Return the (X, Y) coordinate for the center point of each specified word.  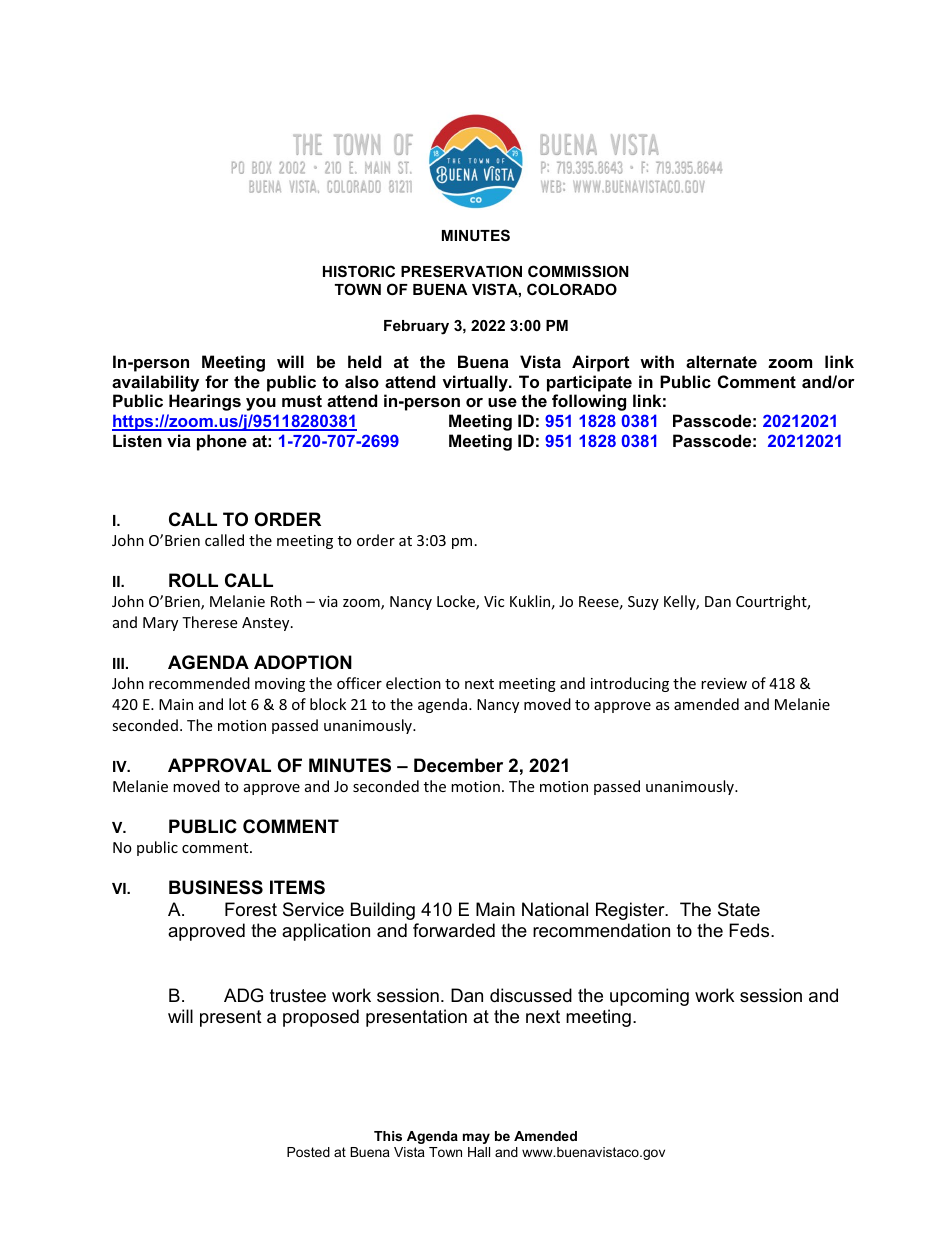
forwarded (454, 930)
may (476, 1138)
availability (155, 383)
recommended (199, 683)
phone (222, 442)
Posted (308, 1152)
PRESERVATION (461, 271)
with (657, 361)
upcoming (649, 997)
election (413, 683)
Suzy (643, 603)
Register (631, 911)
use (502, 402)
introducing (630, 684)
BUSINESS (216, 887)
